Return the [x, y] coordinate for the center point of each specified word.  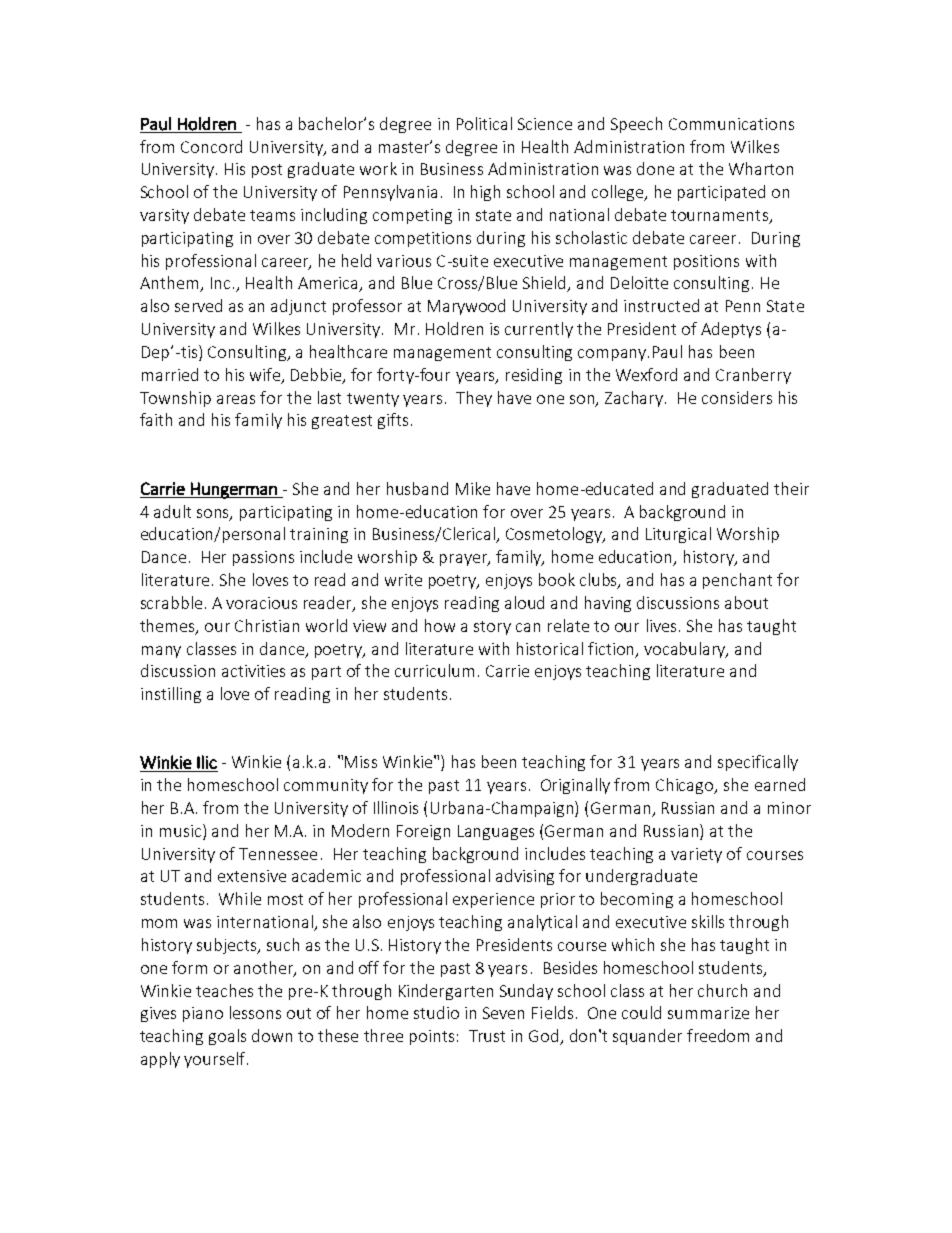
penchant [737, 581]
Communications [731, 124]
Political [484, 123]
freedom [718, 1035]
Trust [487, 1036]
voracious [261, 603]
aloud [524, 602]
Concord [211, 146]
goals [227, 1037]
